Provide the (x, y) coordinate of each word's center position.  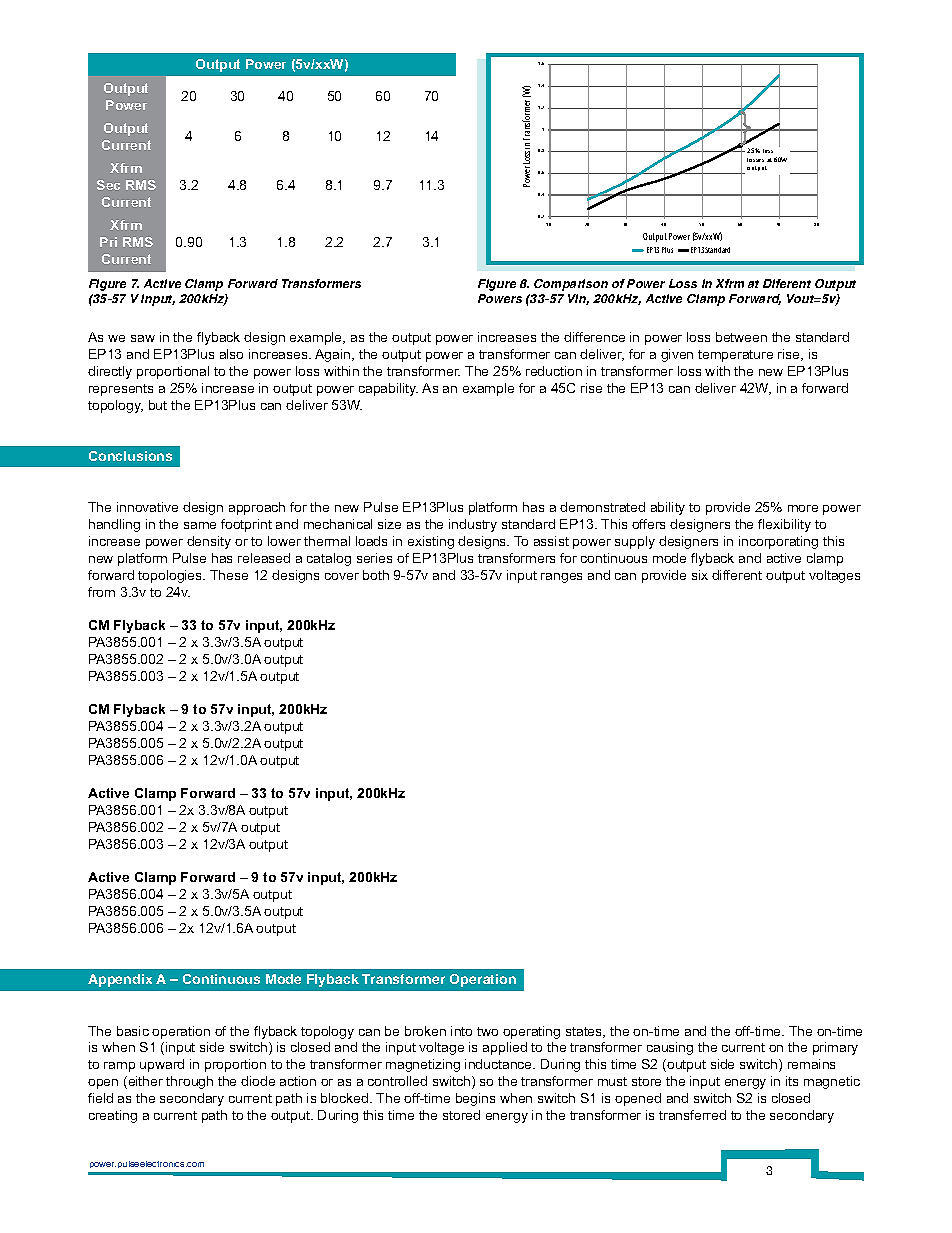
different (737, 575)
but (158, 405)
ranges (561, 578)
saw (143, 338)
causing (670, 1048)
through (189, 1082)
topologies (171, 576)
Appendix (120, 980)
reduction (554, 371)
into (461, 1031)
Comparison (571, 285)
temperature (735, 356)
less (768, 151)
